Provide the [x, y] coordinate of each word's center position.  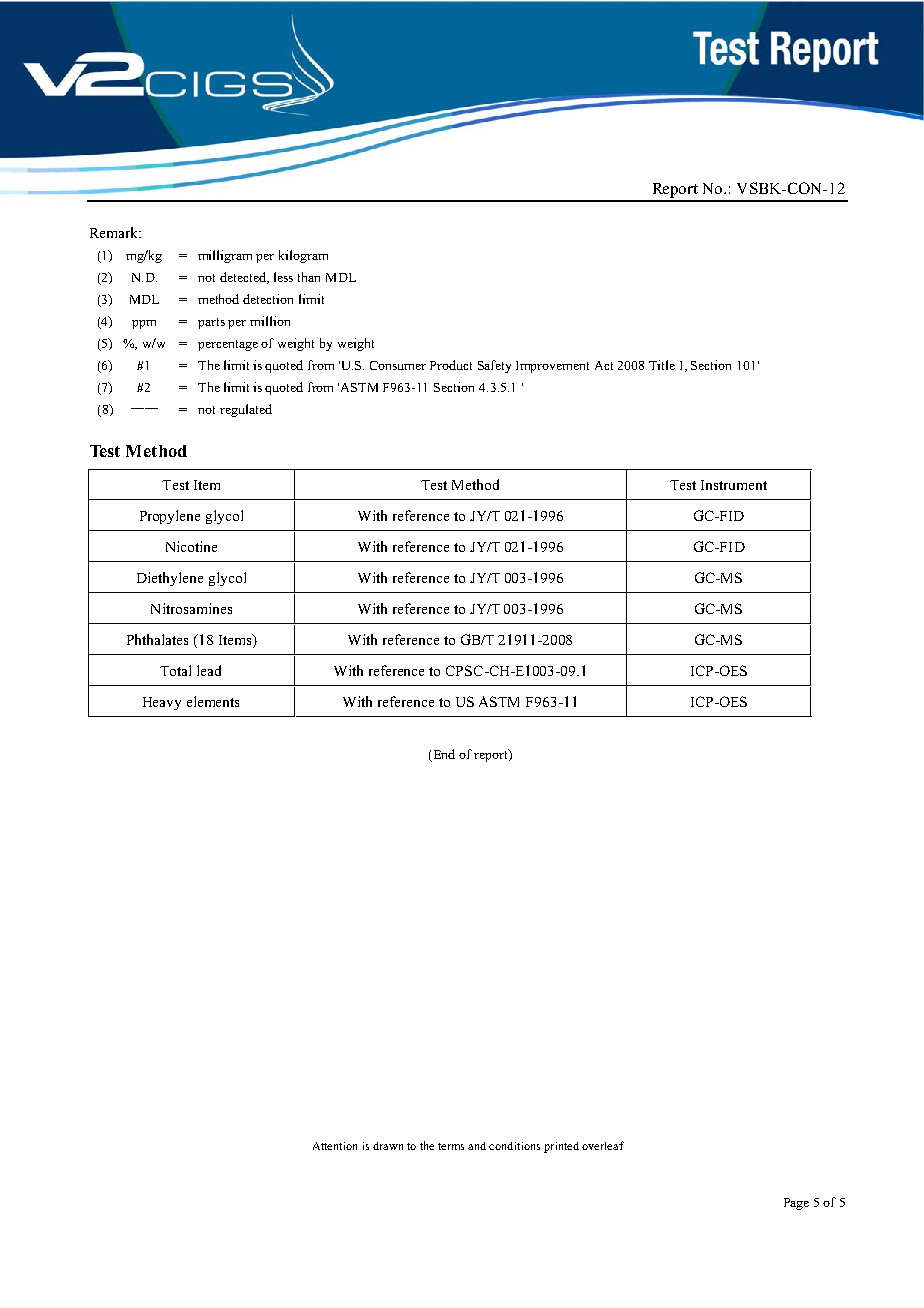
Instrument [734, 485]
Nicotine [191, 546]
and [477, 1146]
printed [561, 1147]
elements [213, 701]
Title [662, 365]
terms [451, 1146]
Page [796, 1204]
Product [451, 365]
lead [209, 670]
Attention [335, 1146]
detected [244, 278]
